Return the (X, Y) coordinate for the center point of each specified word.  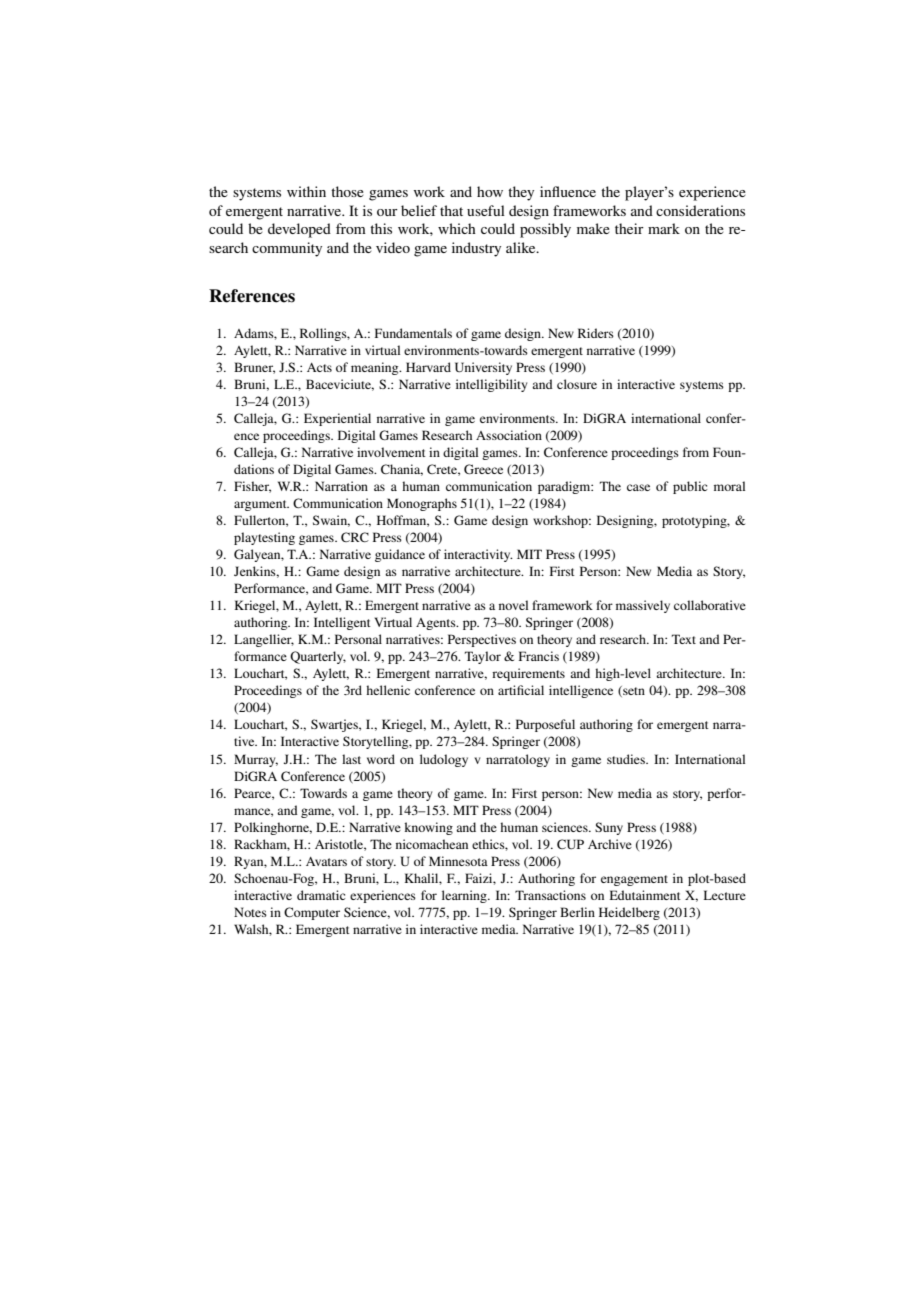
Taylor (483, 657)
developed (299, 230)
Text (684, 639)
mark (664, 228)
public (690, 487)
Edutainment (645, 895)
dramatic (321, 895)
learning (465, 896)
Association (509, 435)
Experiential (337, 419)
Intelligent (342, 623)
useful (486, 210)
